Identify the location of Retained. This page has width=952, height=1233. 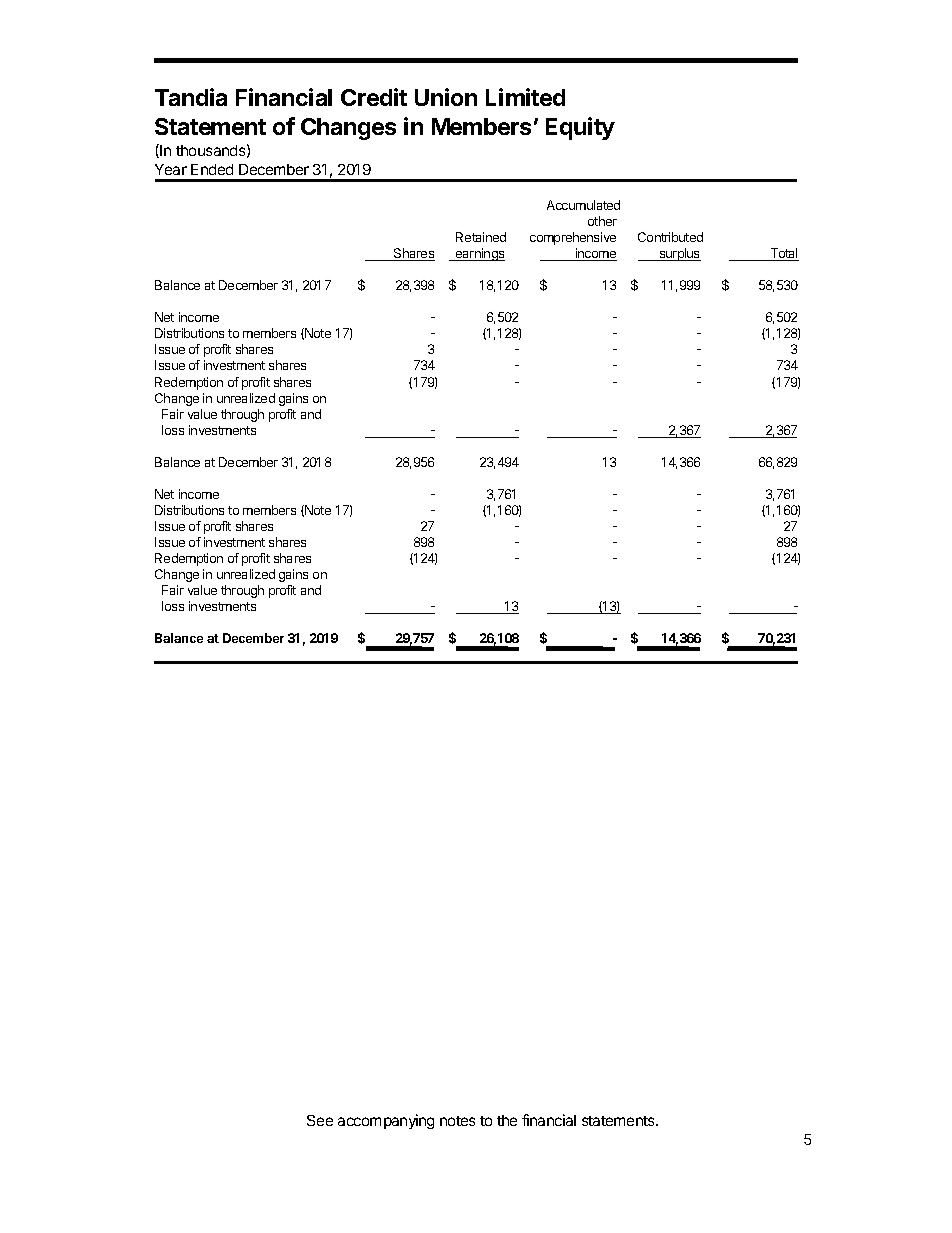
(481, 237).
